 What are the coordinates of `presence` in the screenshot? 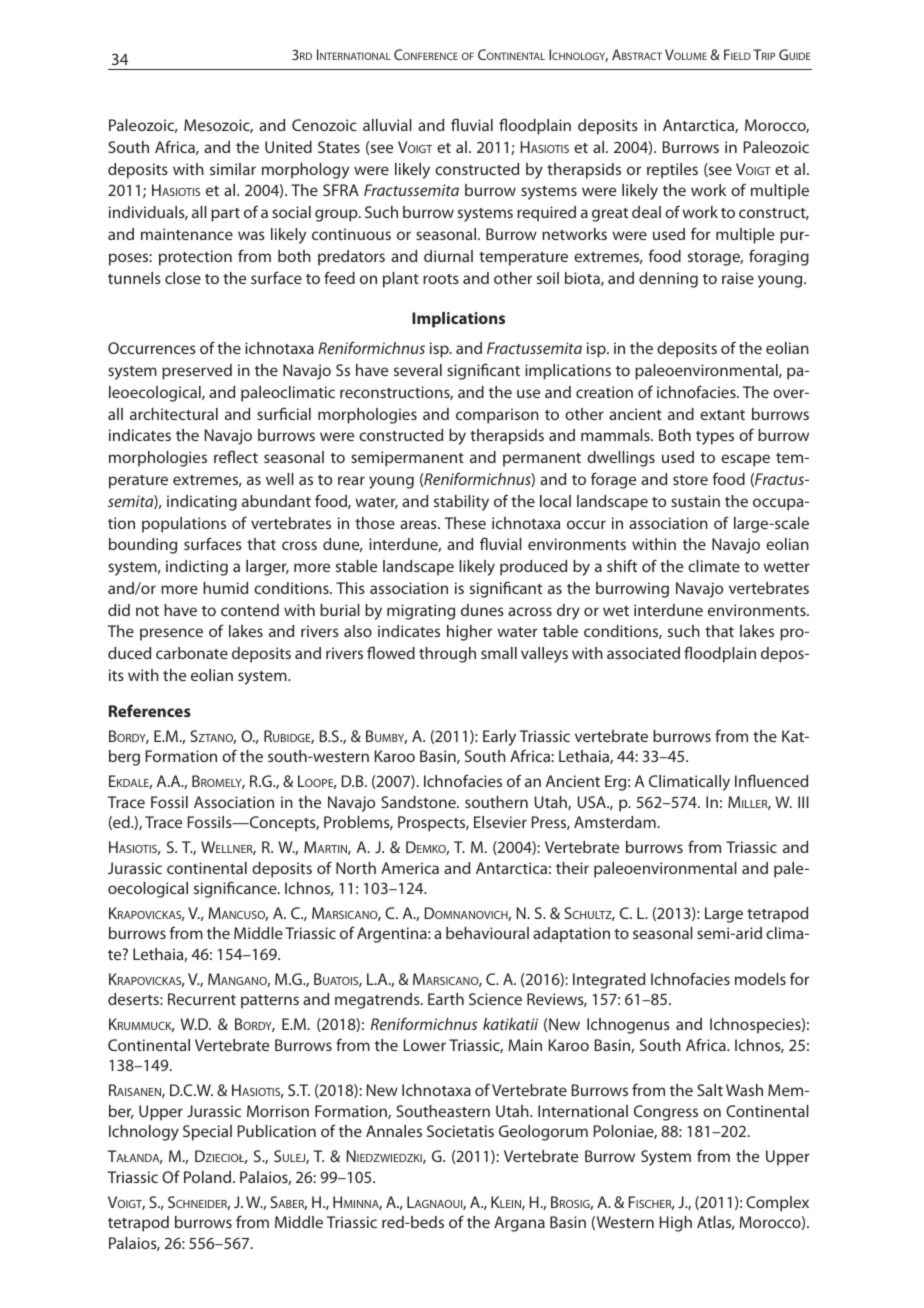 It's located at (171, 634).
